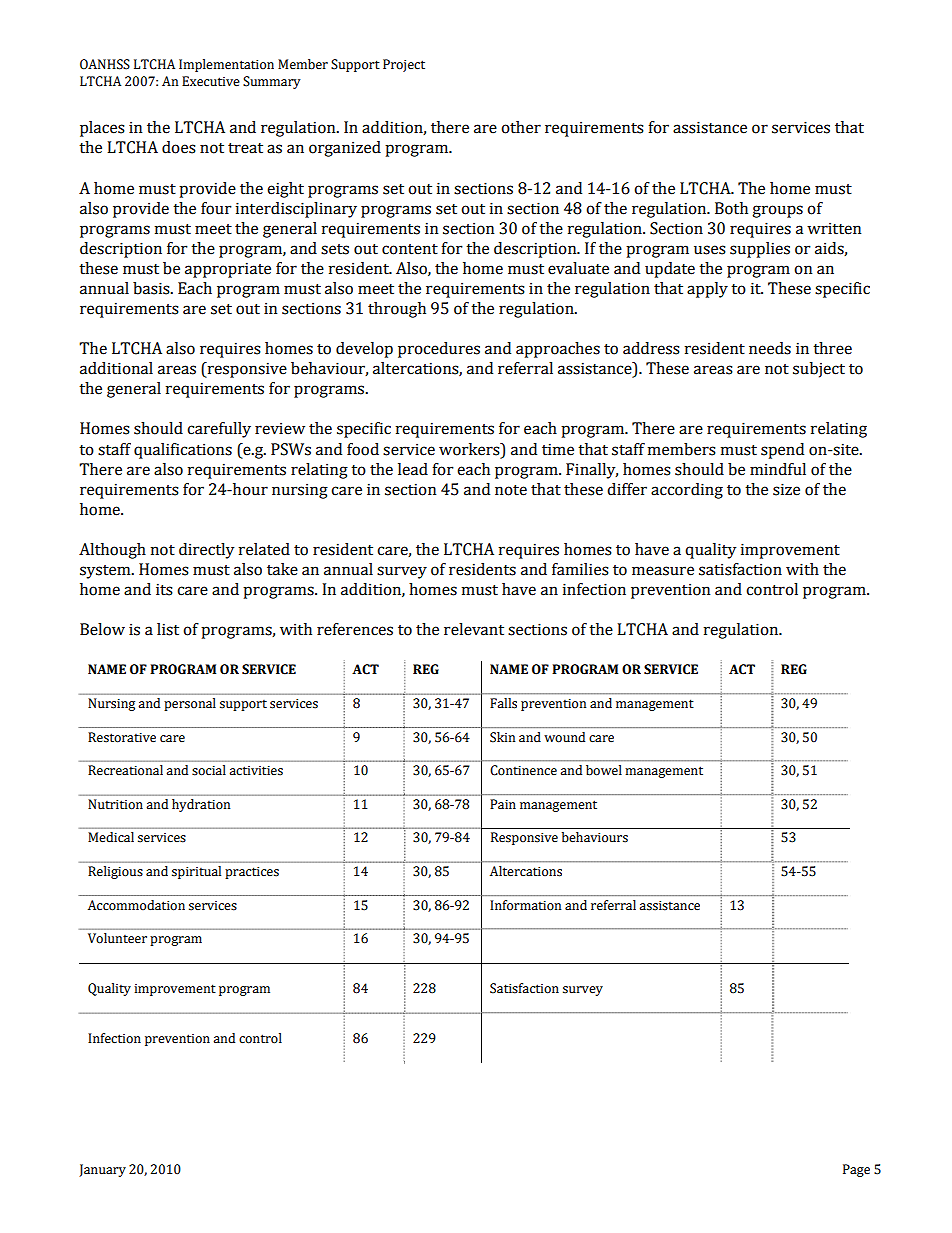  What do you see at coordinates (731, 208) in the page?
I see `Both` at bounding box center [731, 208].
